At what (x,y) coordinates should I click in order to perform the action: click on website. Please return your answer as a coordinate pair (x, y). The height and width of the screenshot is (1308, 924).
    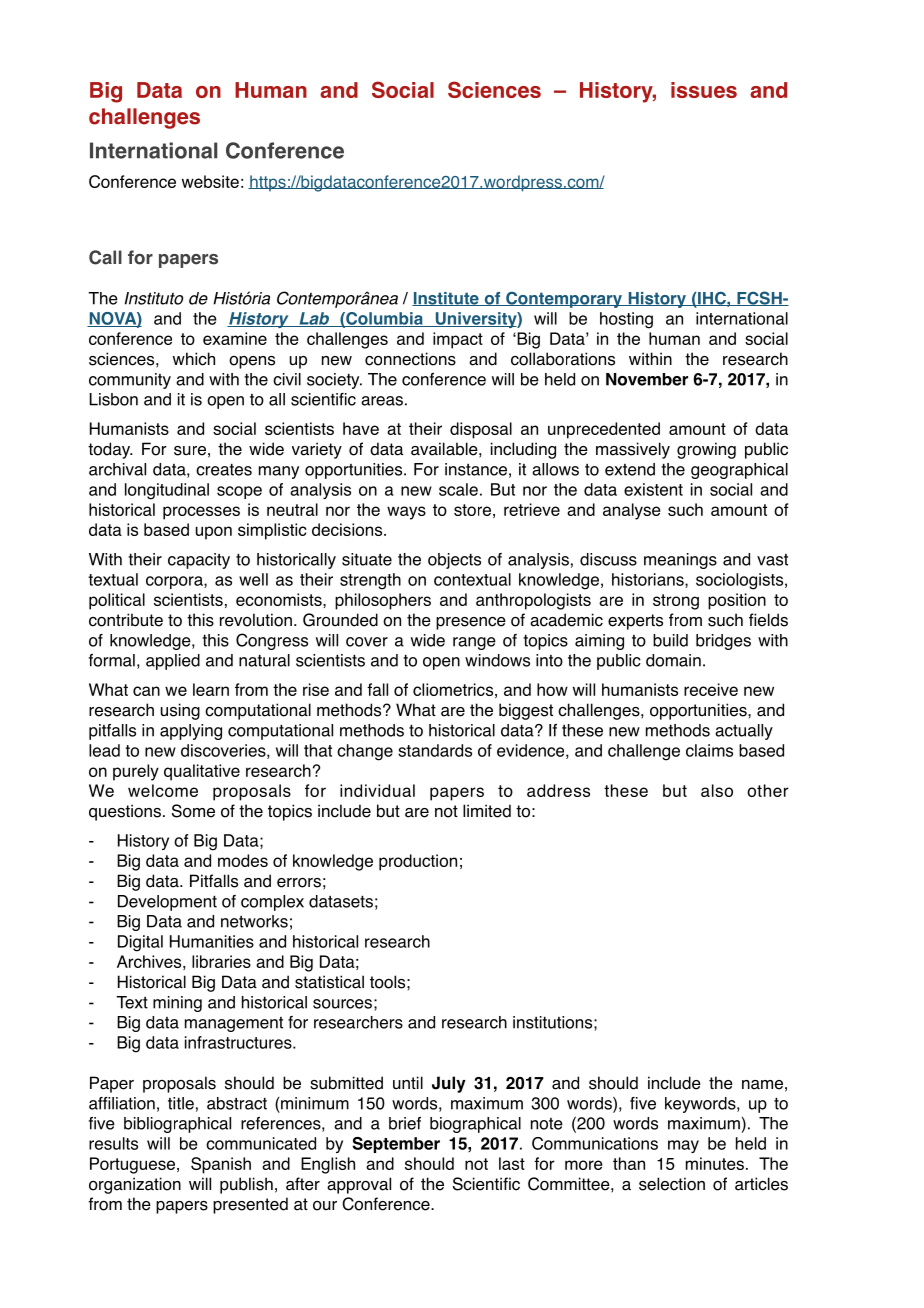
    Looking at the image, I should click on (210, 181).
